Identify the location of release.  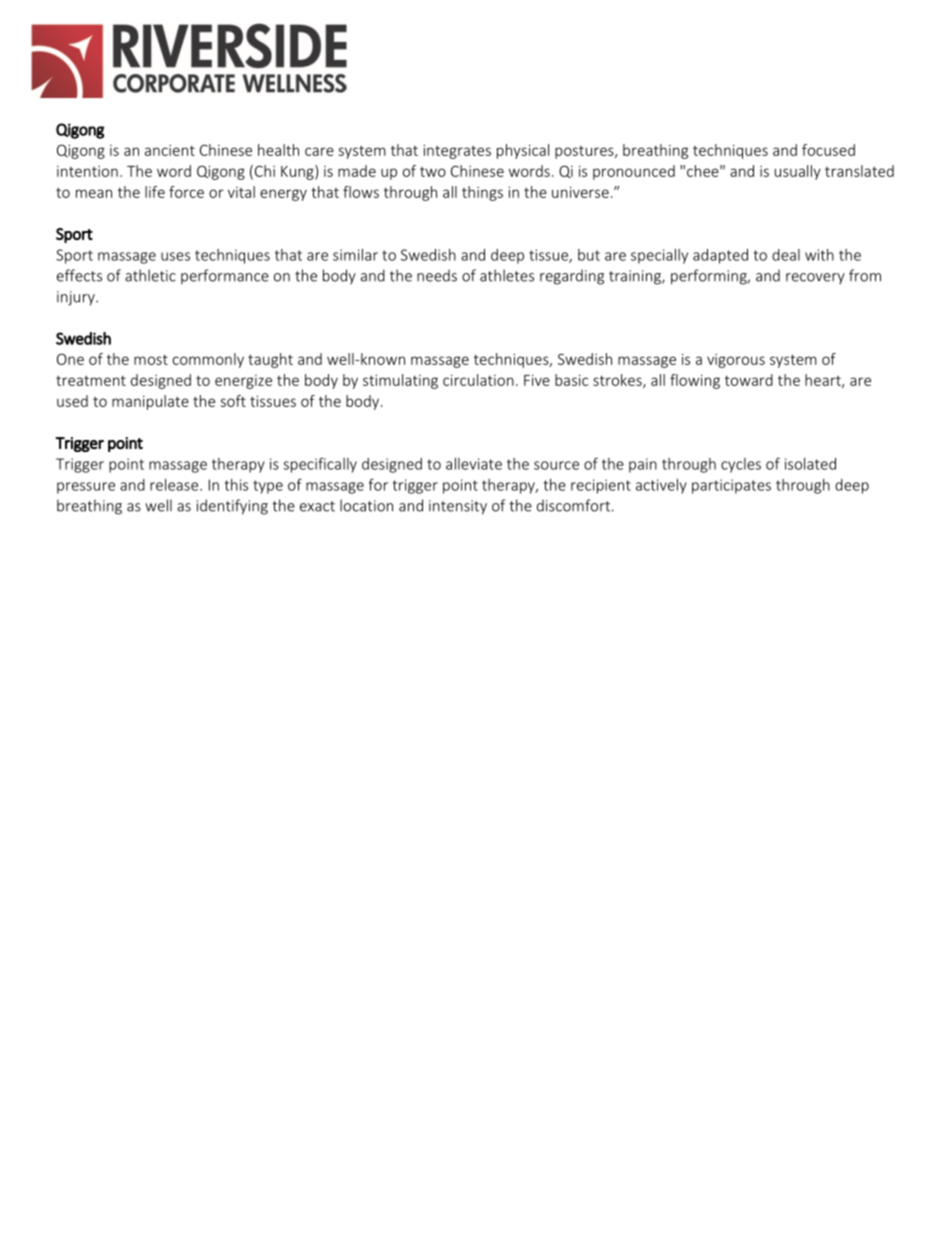
(175, 485).
